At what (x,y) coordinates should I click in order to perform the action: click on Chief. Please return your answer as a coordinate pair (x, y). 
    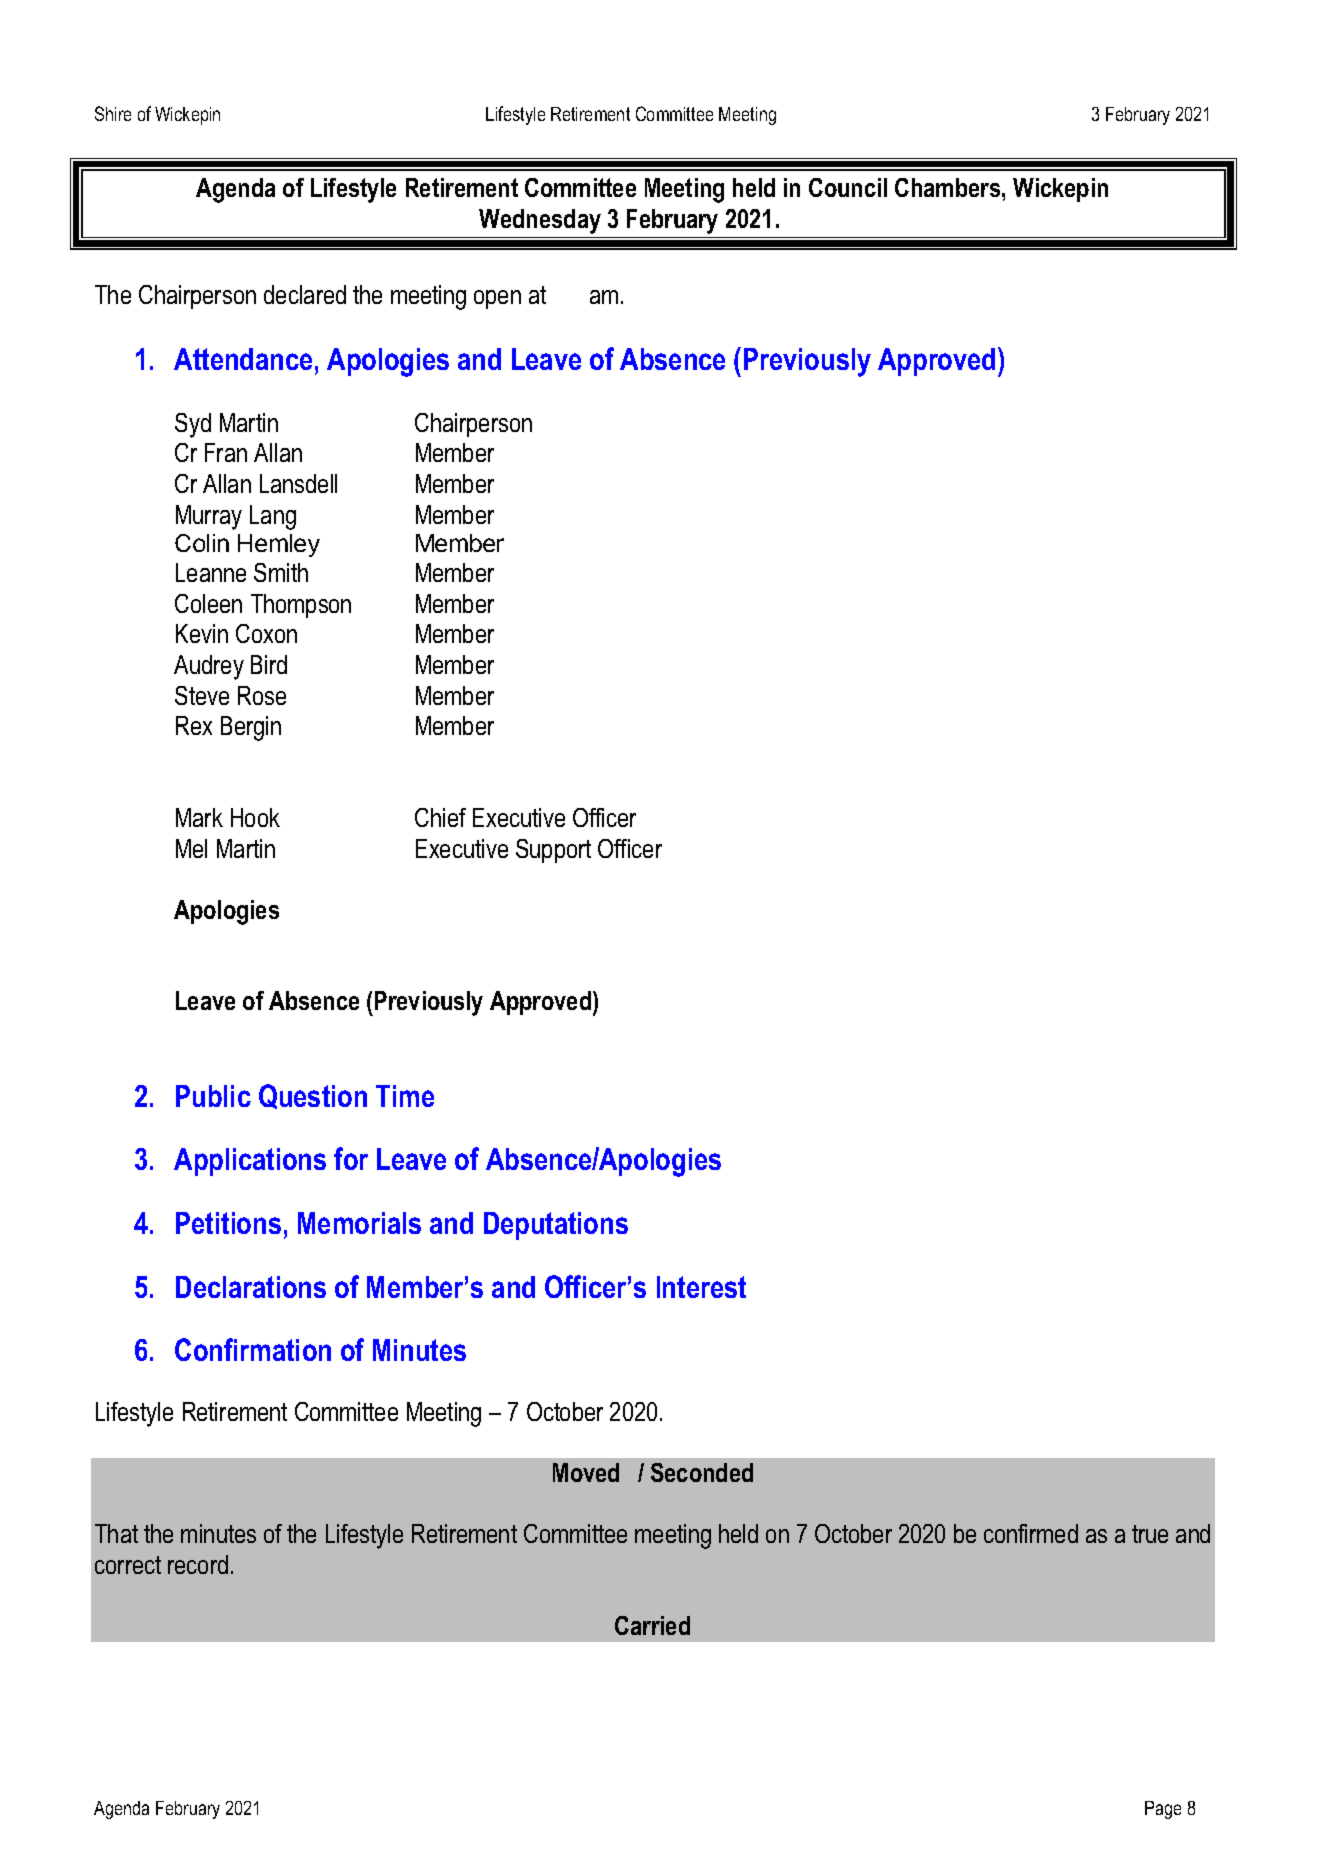
    Looking at the image, I should click on (440, 817).
